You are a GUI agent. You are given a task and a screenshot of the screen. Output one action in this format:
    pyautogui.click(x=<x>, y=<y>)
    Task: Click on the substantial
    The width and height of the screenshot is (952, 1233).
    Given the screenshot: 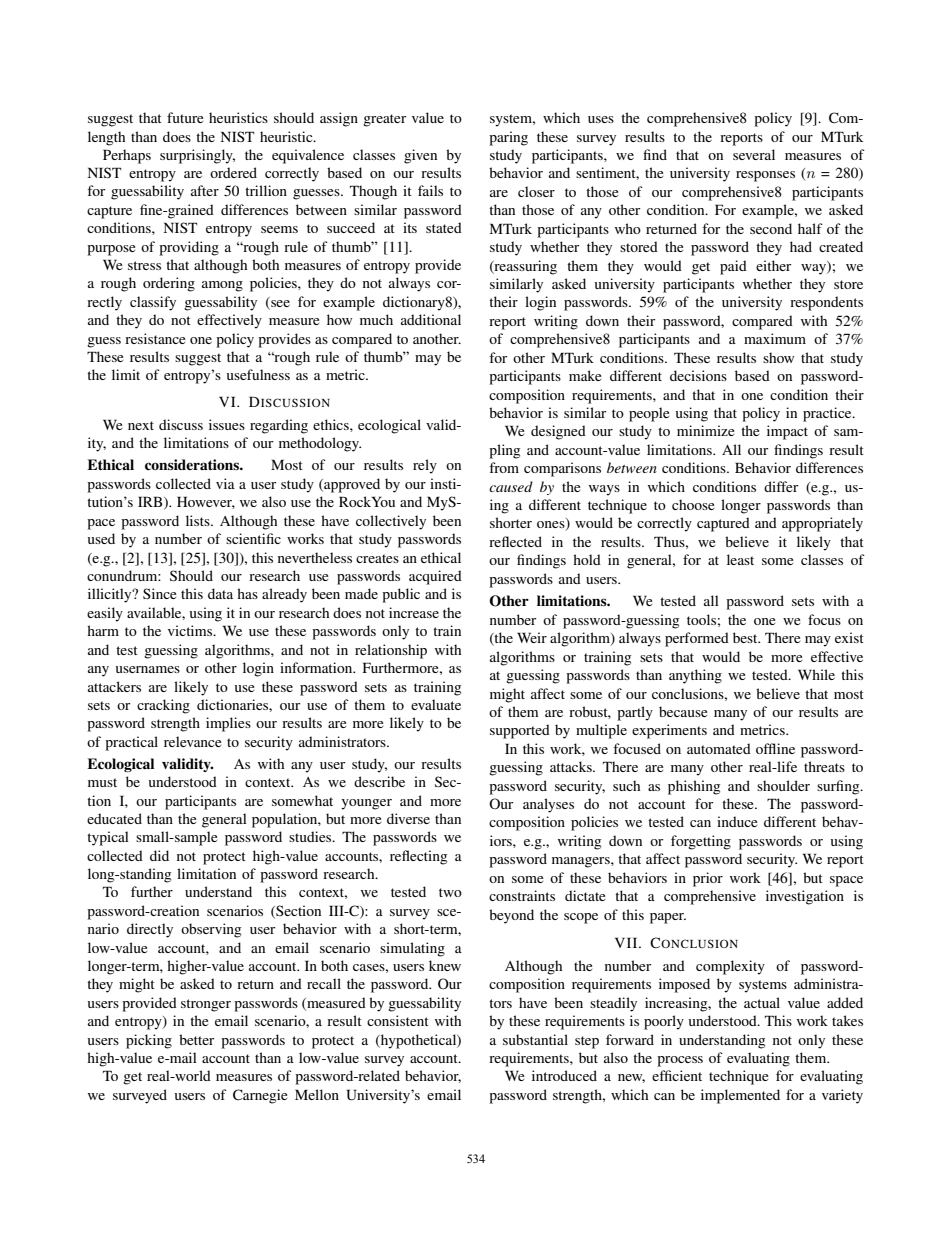 What is the action you would take?
    pyautogui.click(x=535, y=1039)
